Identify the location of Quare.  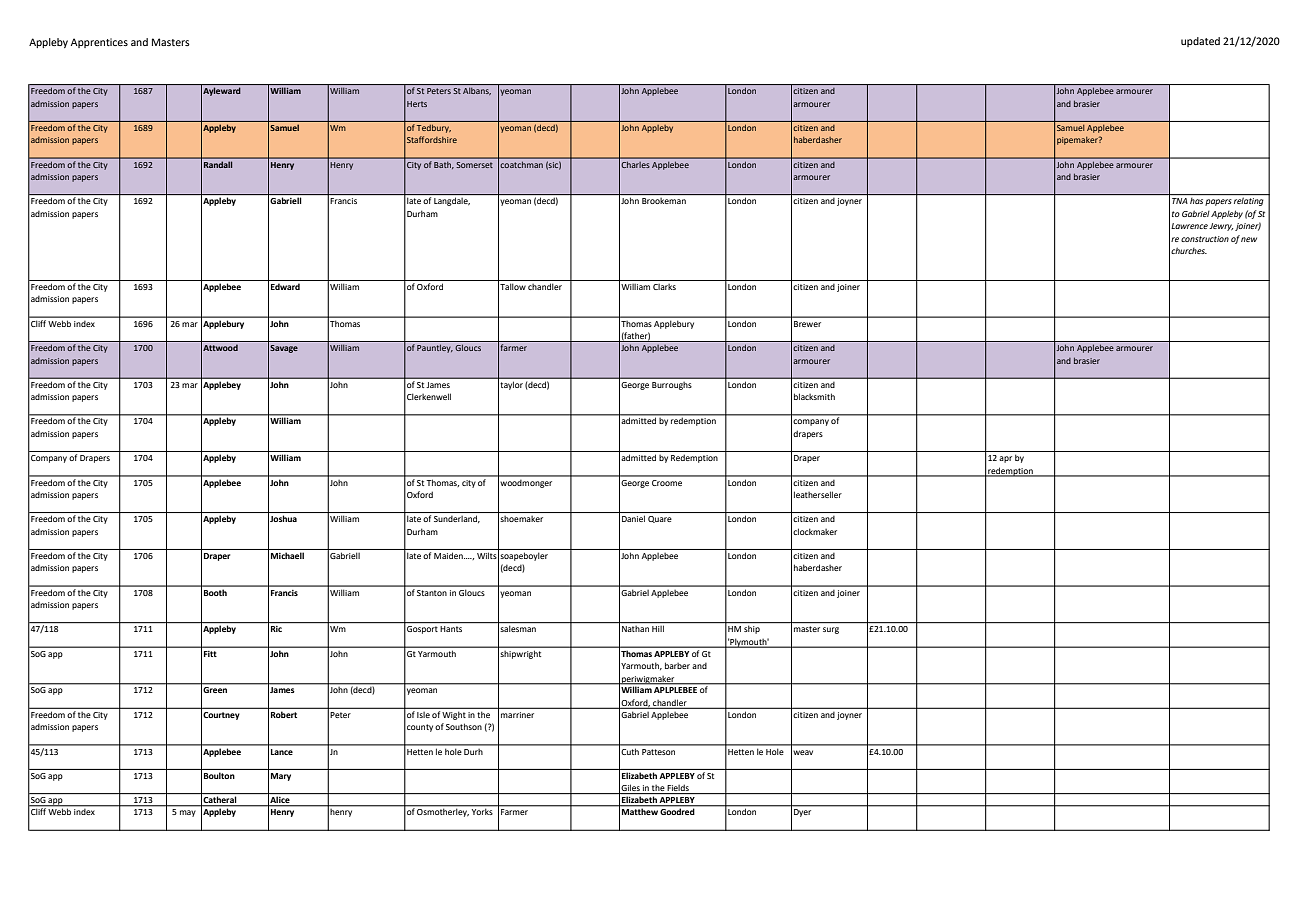
(660, 519).
